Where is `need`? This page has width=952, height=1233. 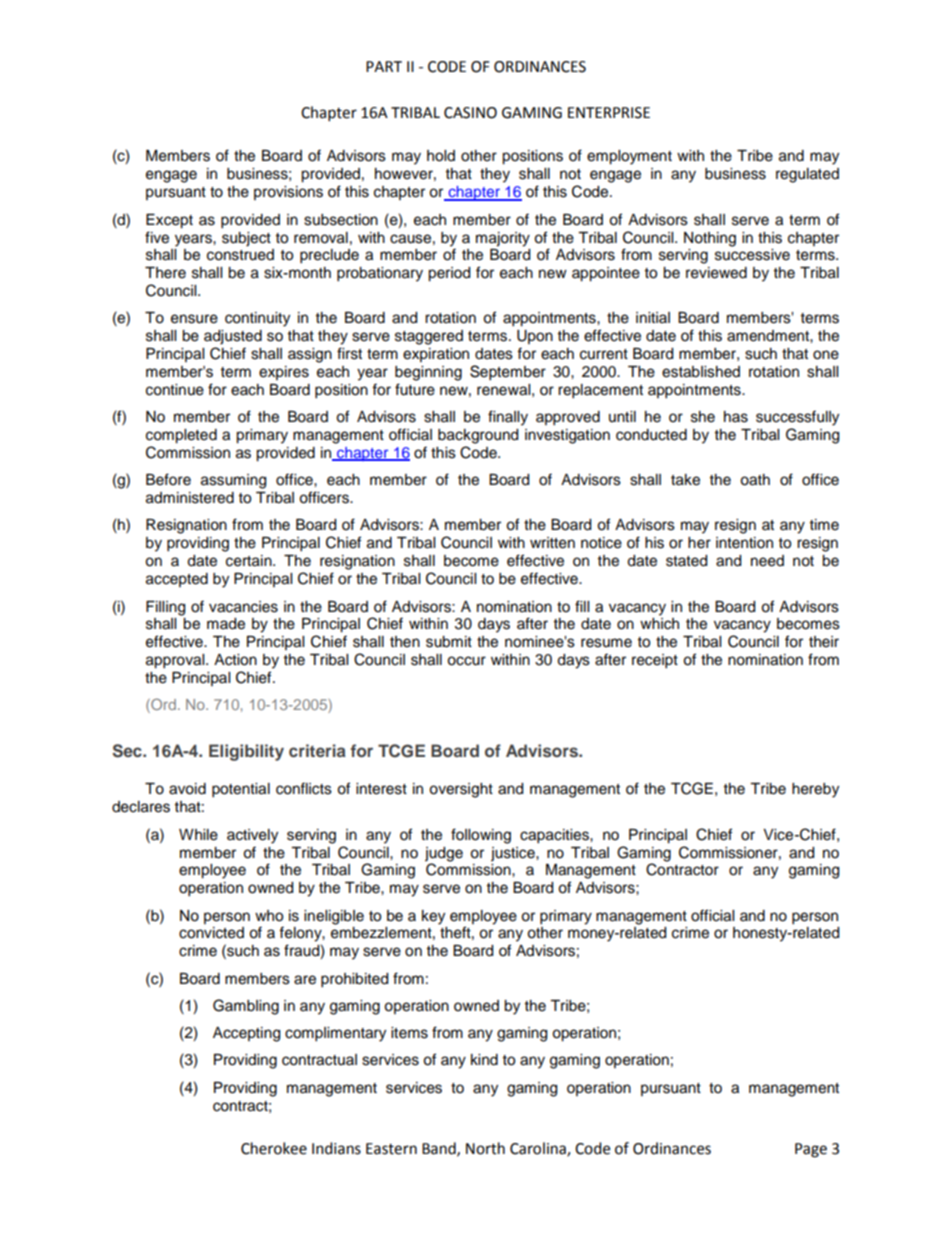
need is located at coordinates (767, 561).
